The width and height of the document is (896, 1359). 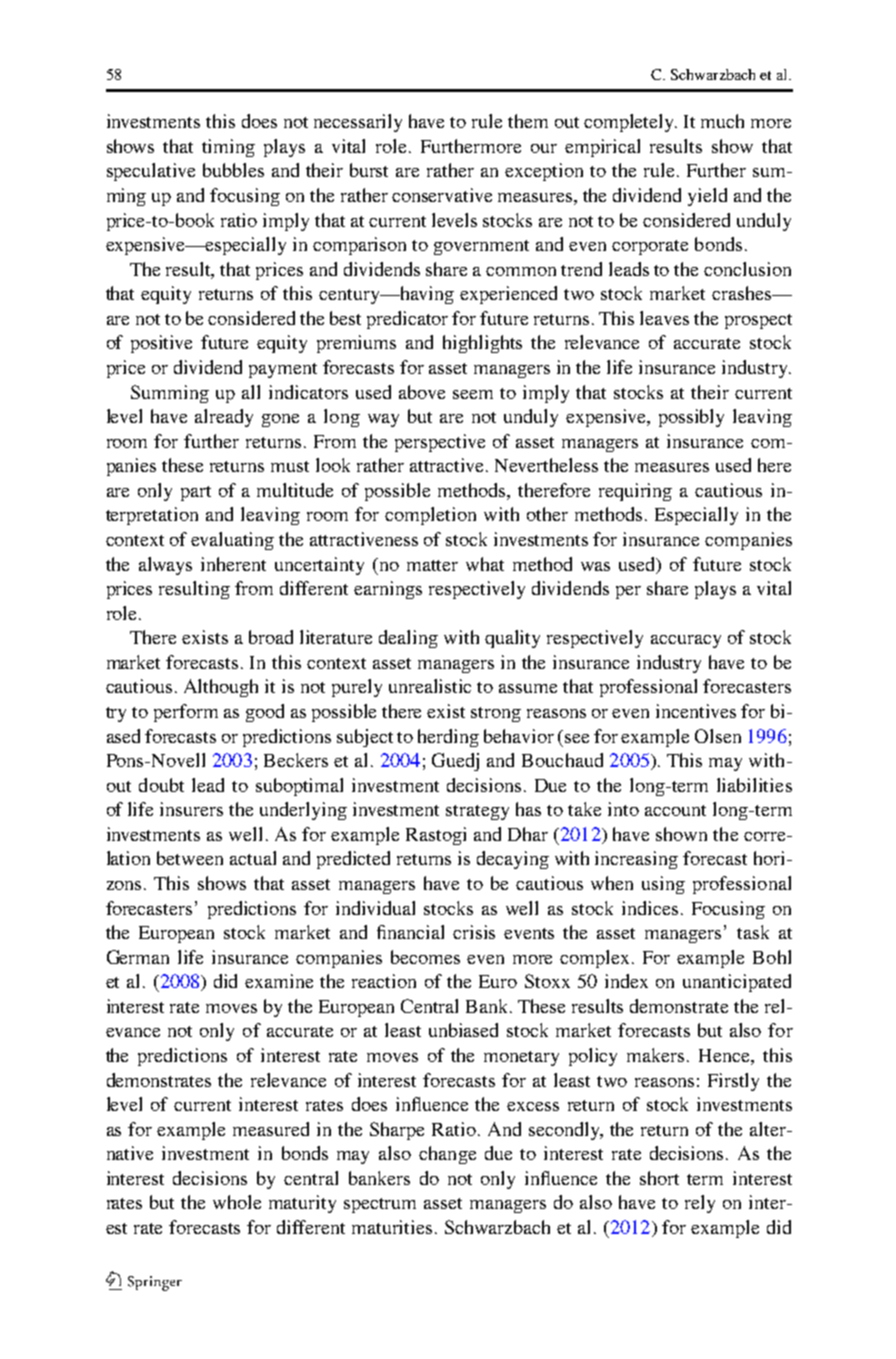 What do you see at coordinates (686, 641) in the document?
I see `accuracy` at bounding box center [686, 641].
